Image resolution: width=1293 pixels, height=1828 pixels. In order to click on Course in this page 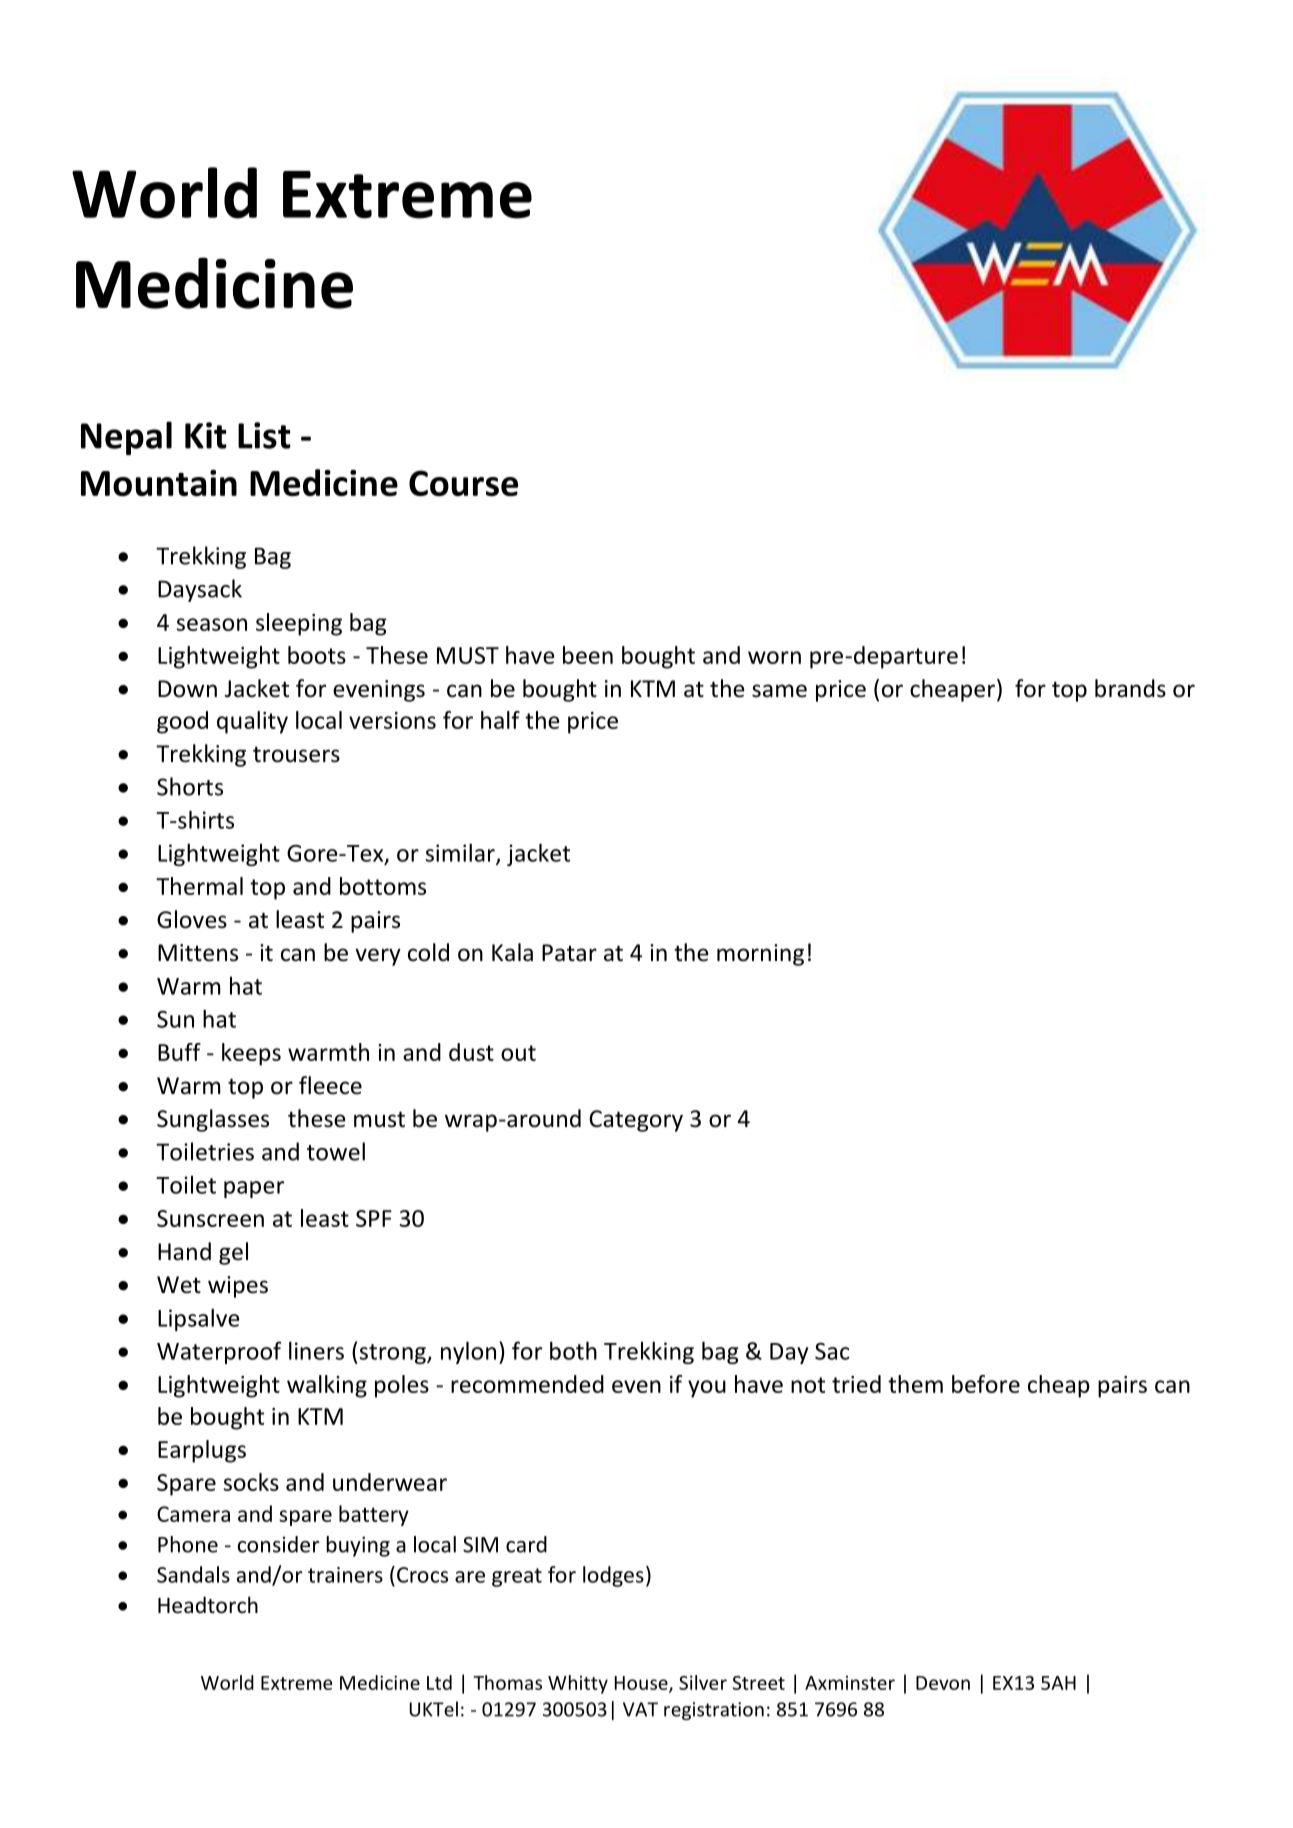, I will do `click(463, 483)`.
